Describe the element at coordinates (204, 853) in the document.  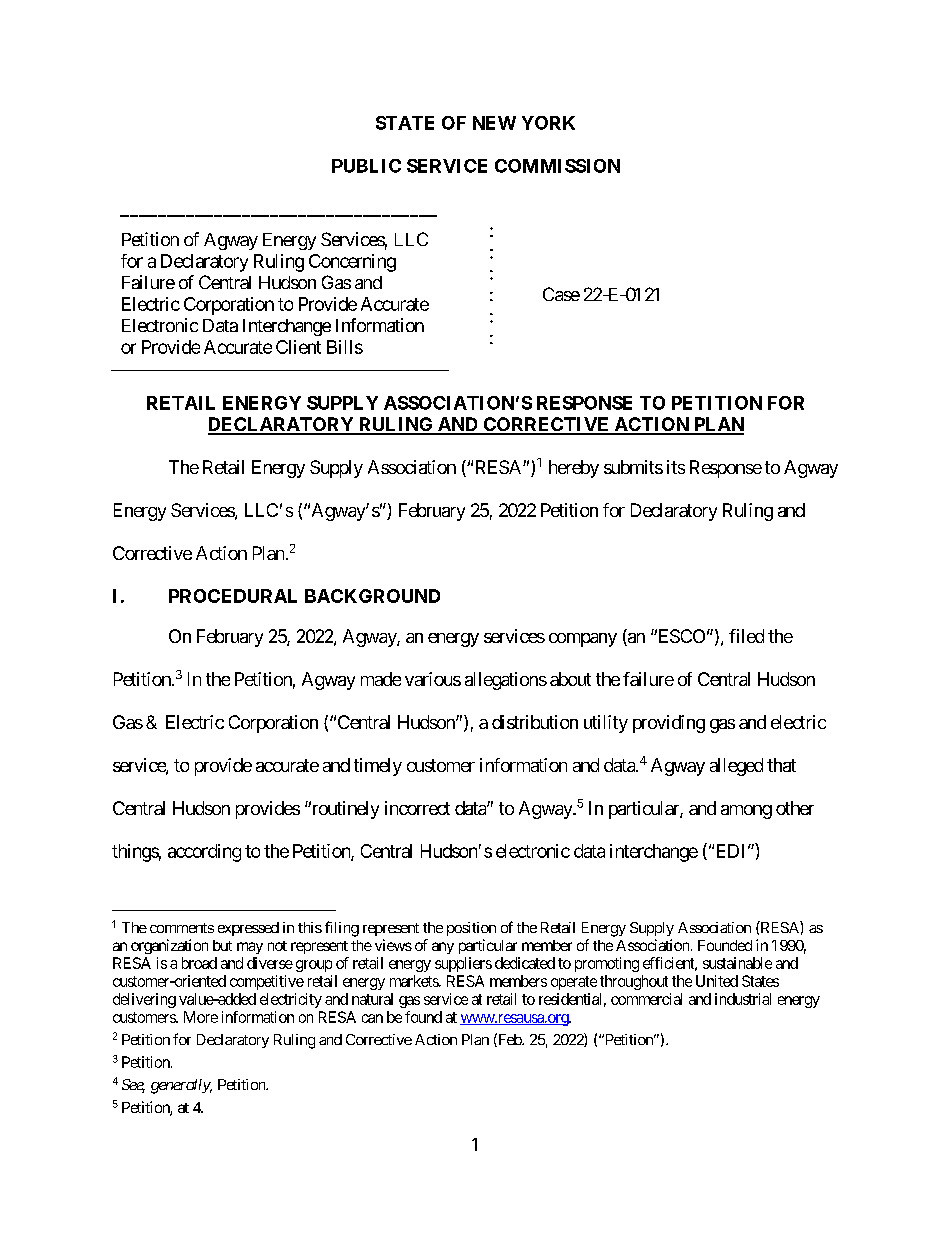
I see `according` at that location.
